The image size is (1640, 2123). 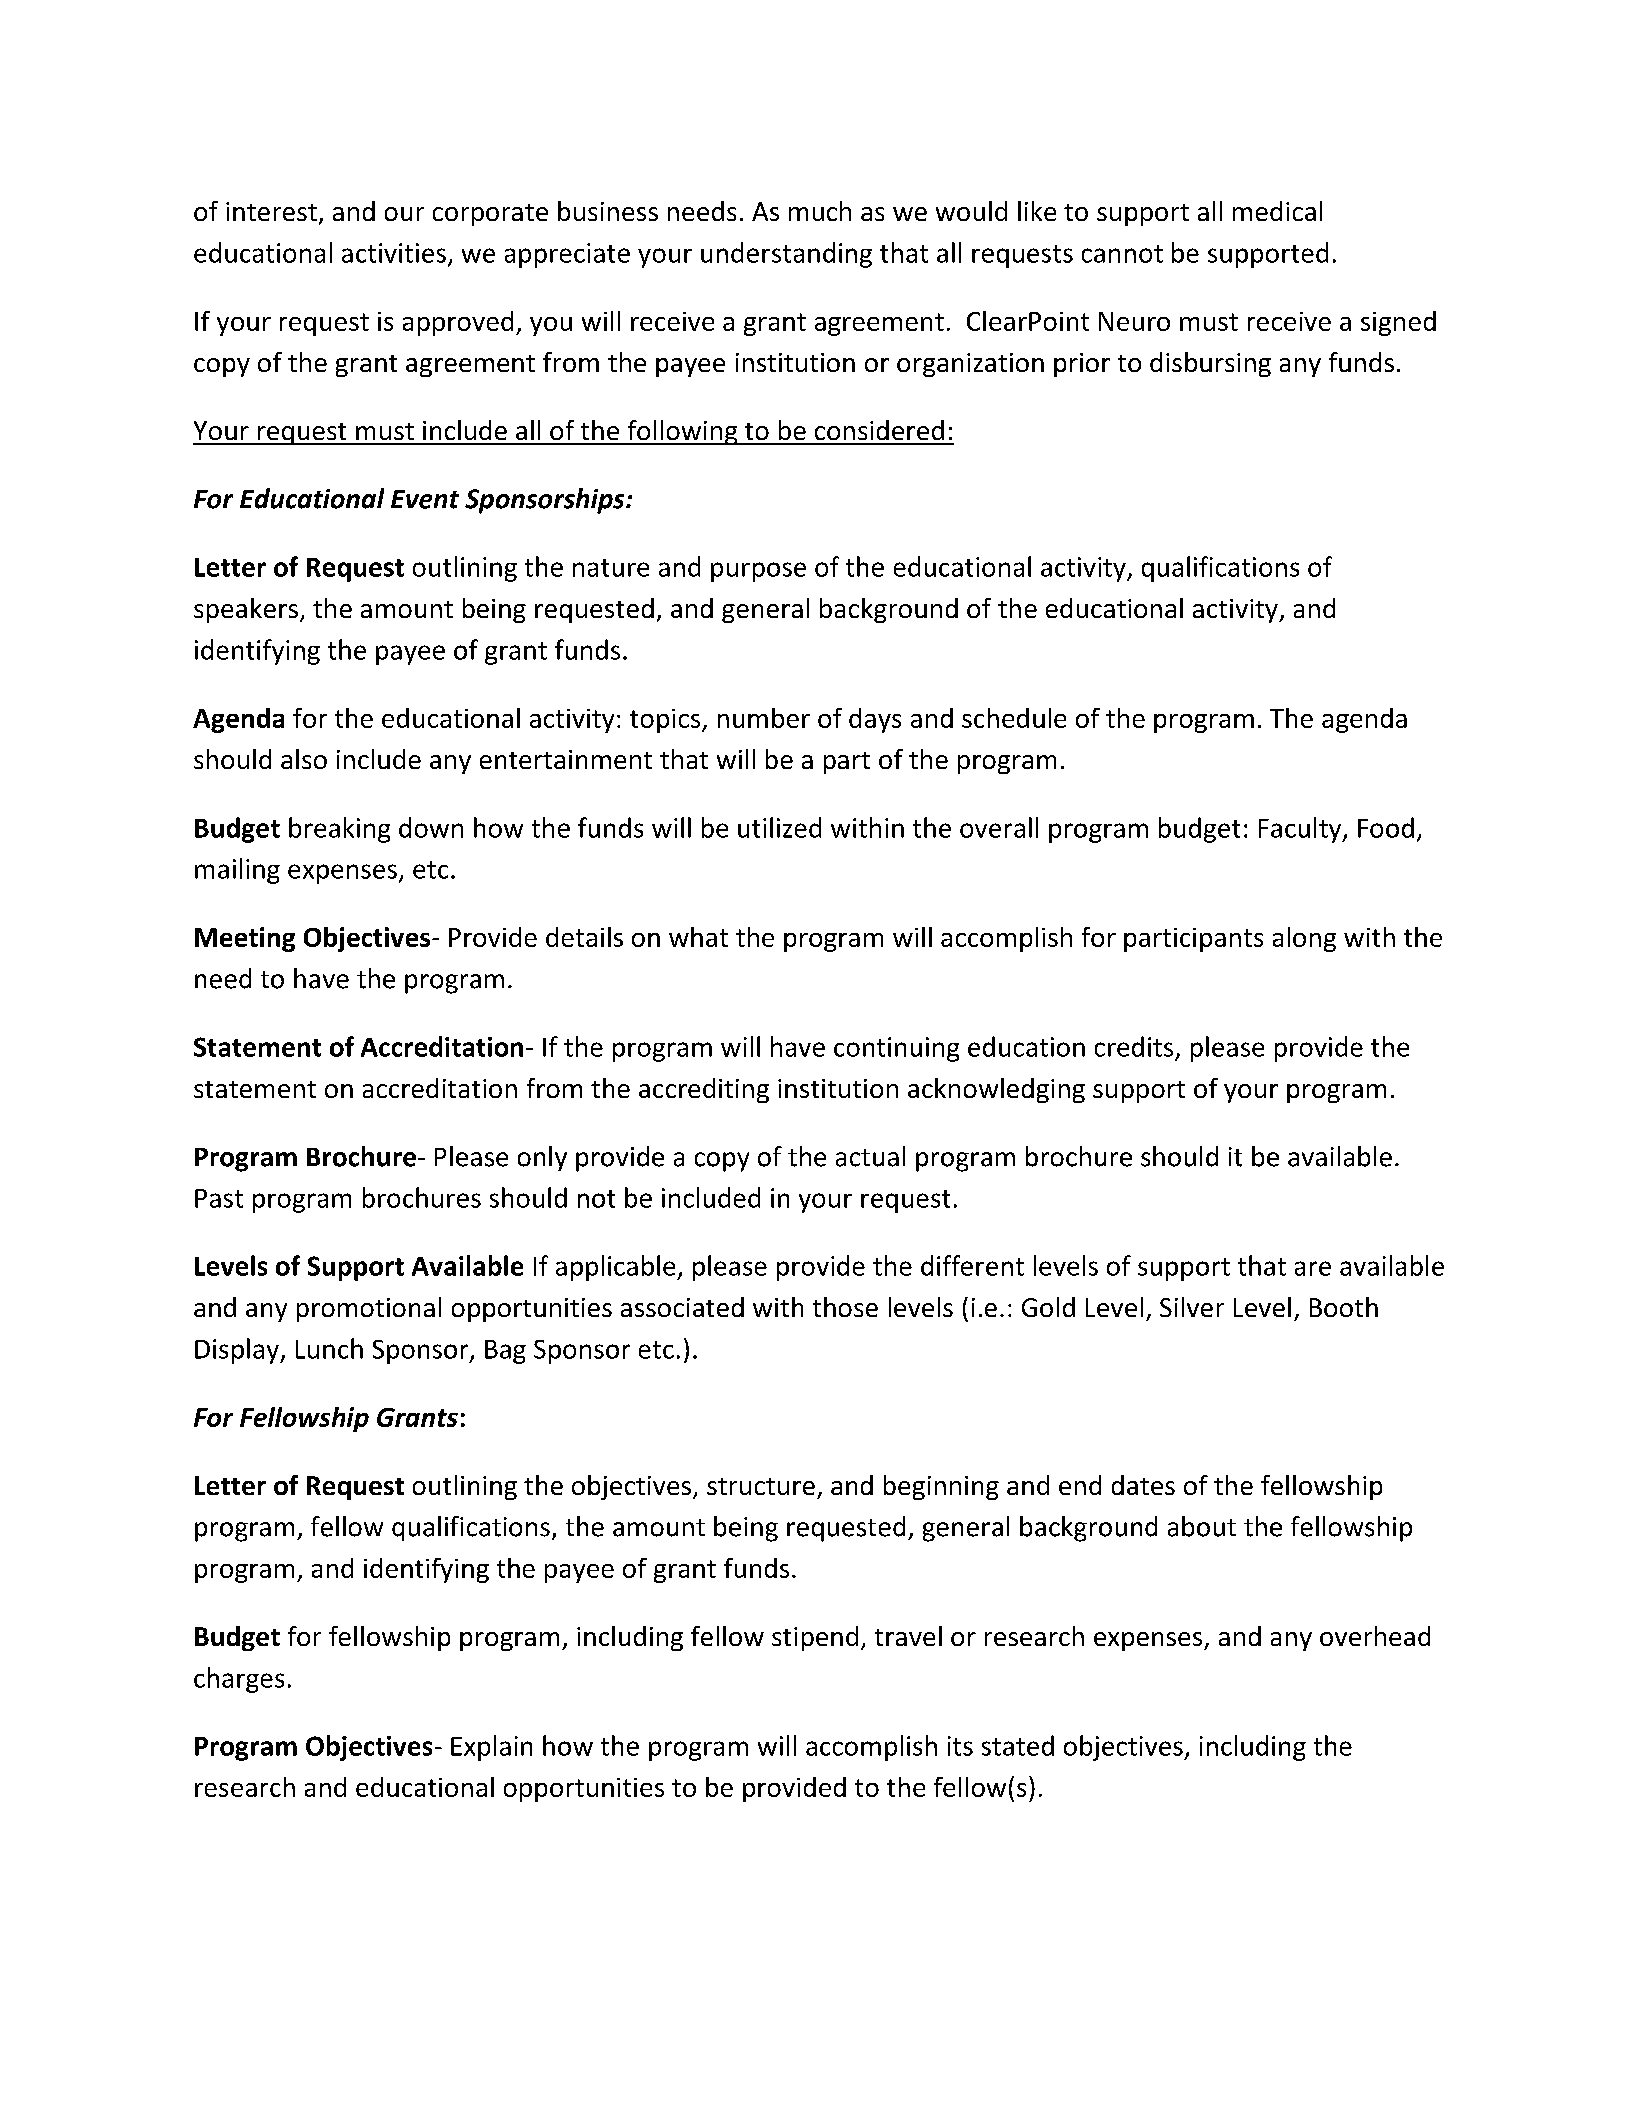 I want to click on dates, so click(x=1143, y=1485).
